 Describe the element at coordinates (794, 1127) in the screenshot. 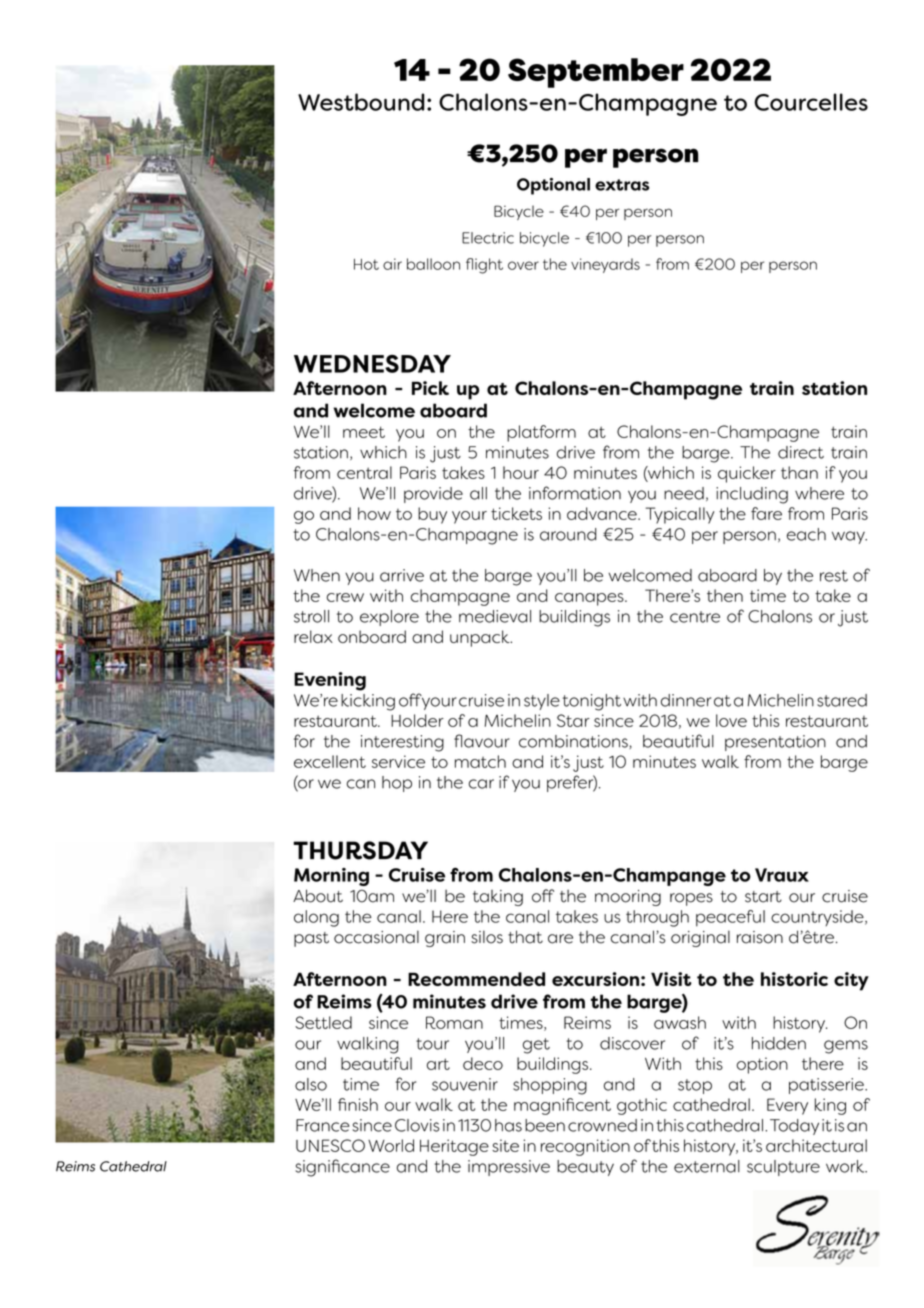

I see `Today` at that location.
